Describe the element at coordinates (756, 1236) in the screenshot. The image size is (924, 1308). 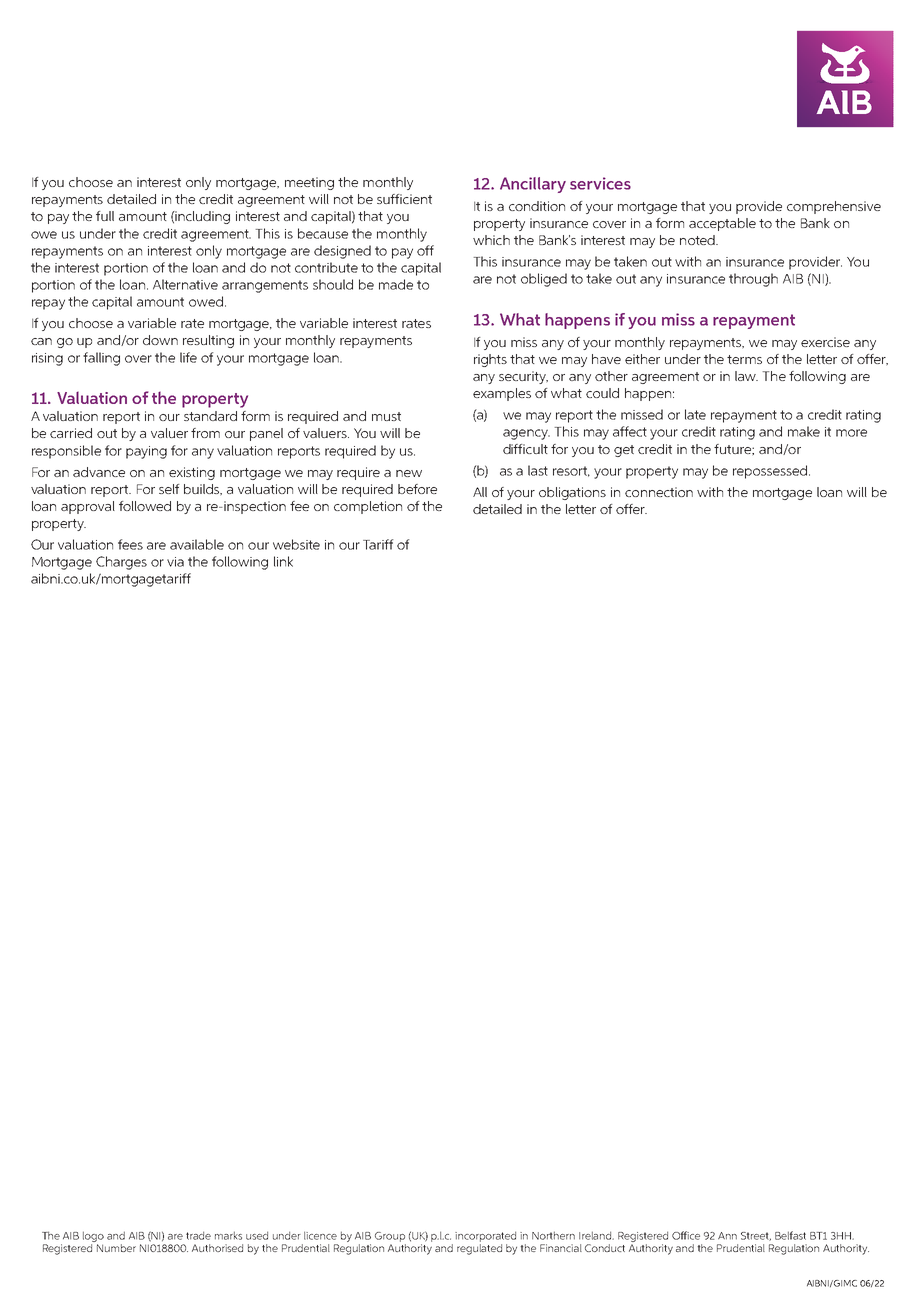
I see `Street` at that location.
